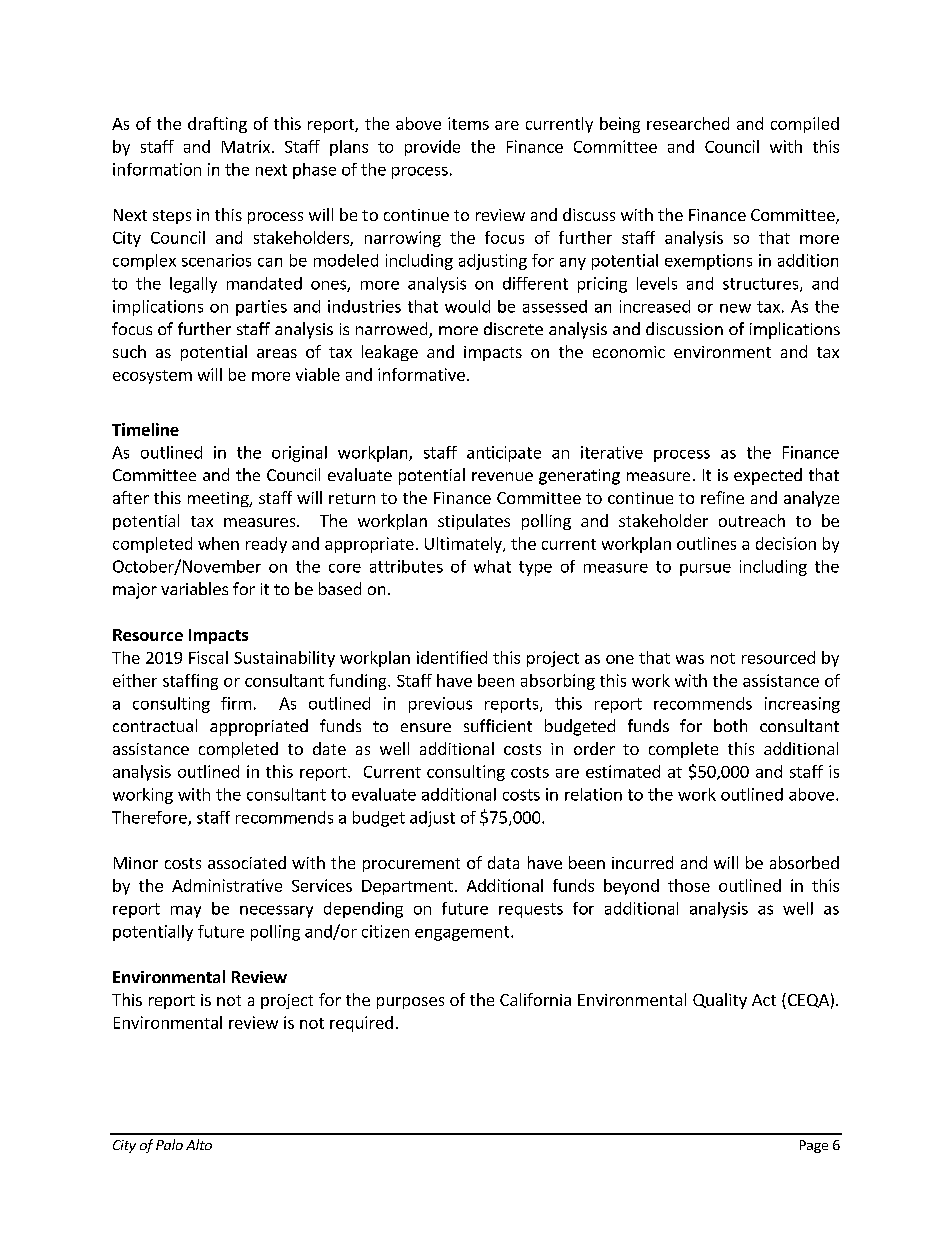 Image resolution: width=952 pixels, height=1233 pixels. I want to click on data, so click(503, 862).
